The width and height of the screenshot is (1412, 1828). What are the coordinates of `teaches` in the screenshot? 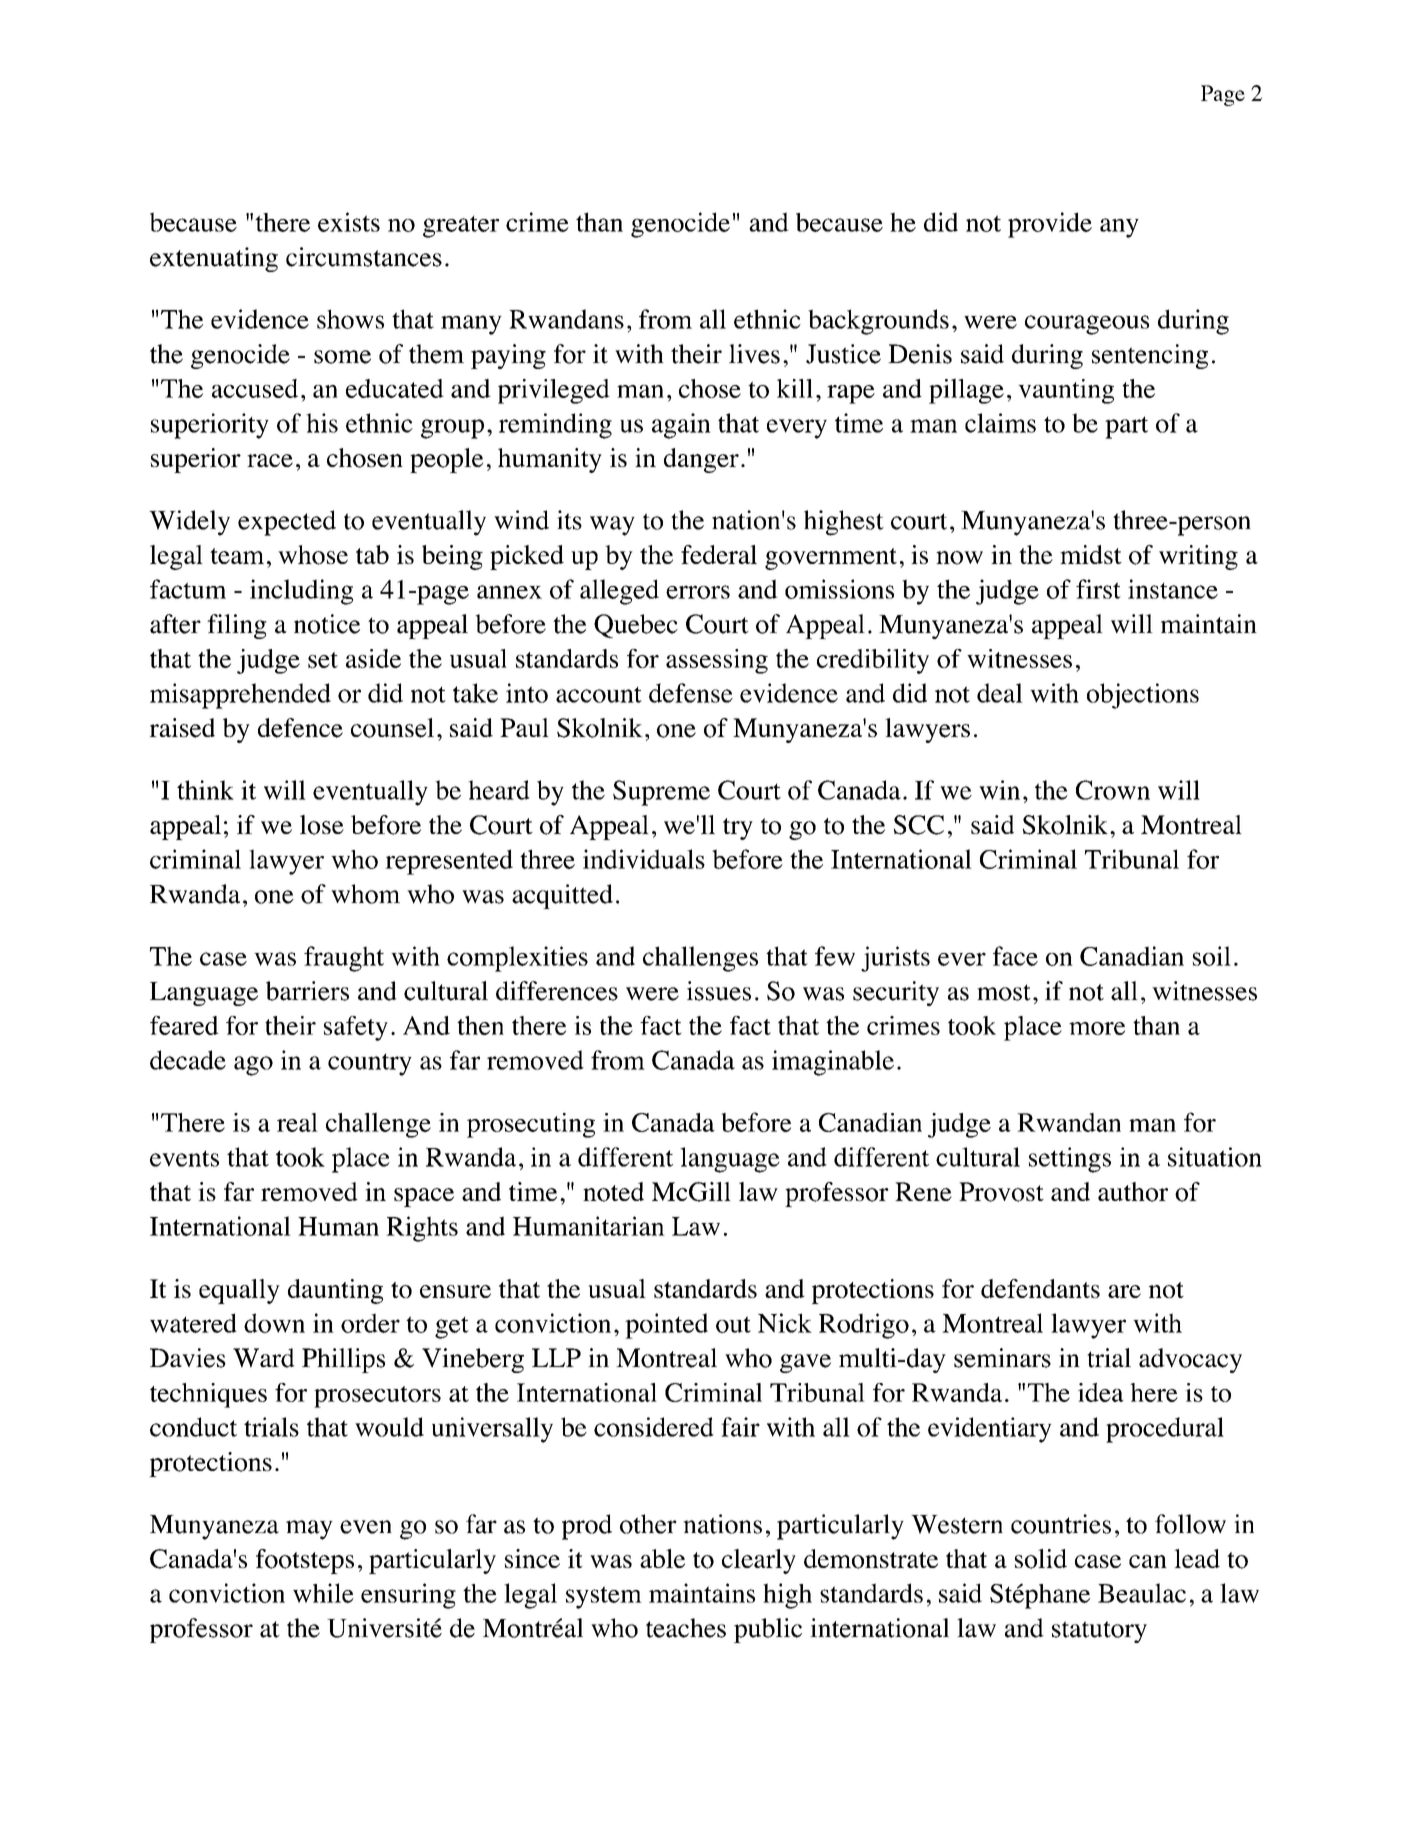 It's located at (686, 1628).
